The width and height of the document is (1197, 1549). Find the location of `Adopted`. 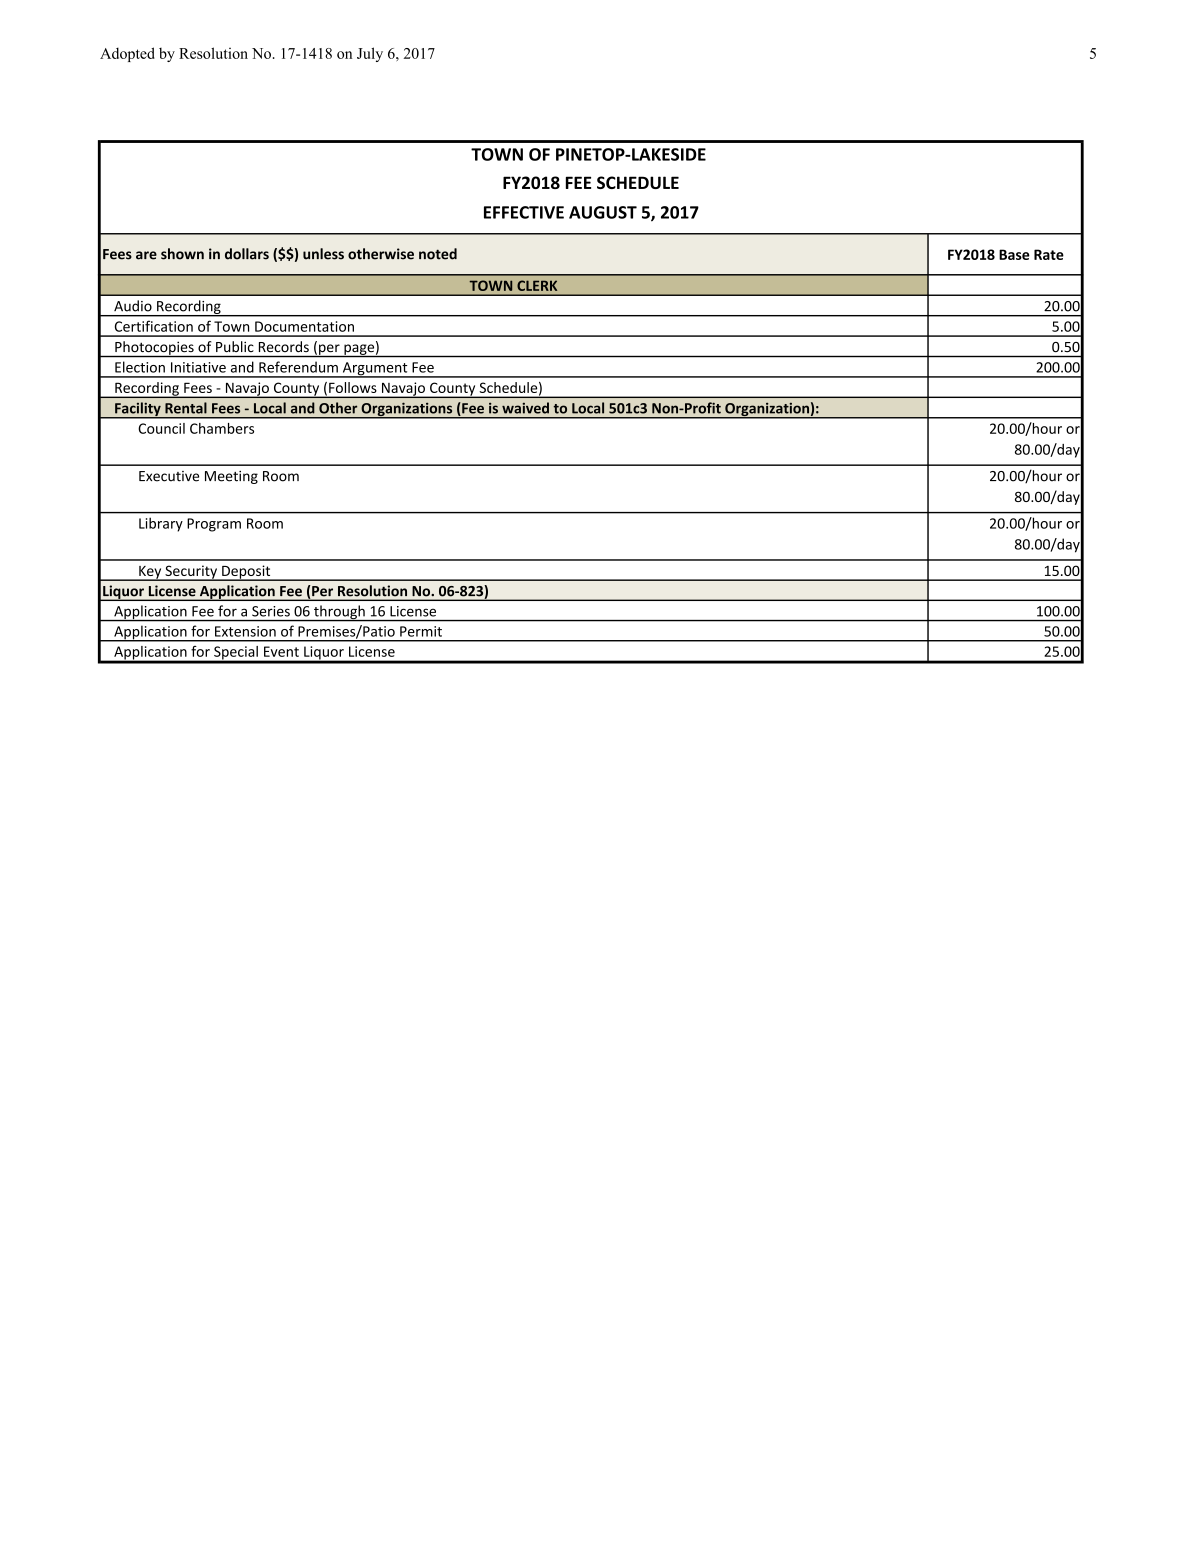

Adopted is located at coordinates (127, 54).
